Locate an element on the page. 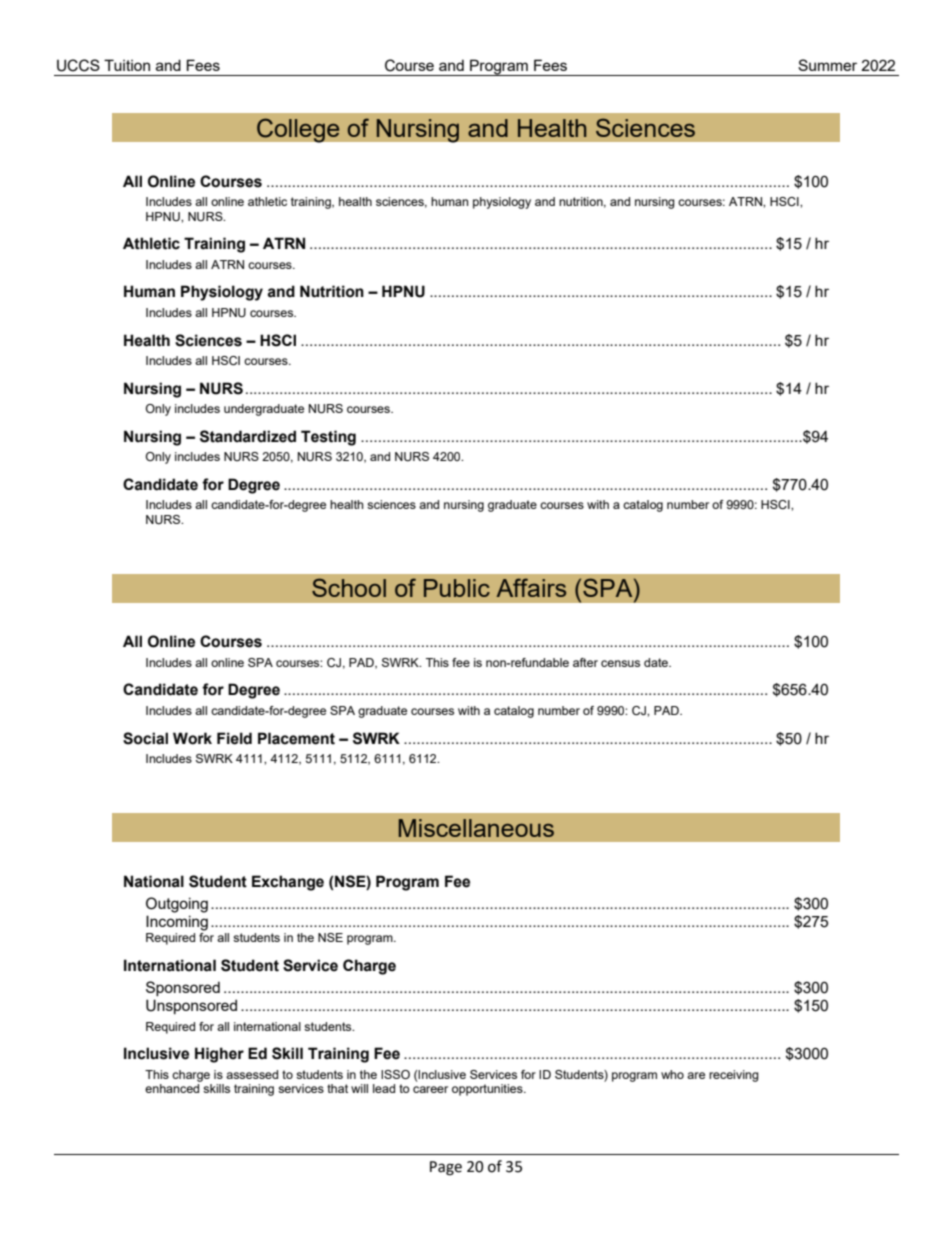 Image resolution: width=952 pixels, height=1233 pixels. College is located at coordinates (298, 130).
